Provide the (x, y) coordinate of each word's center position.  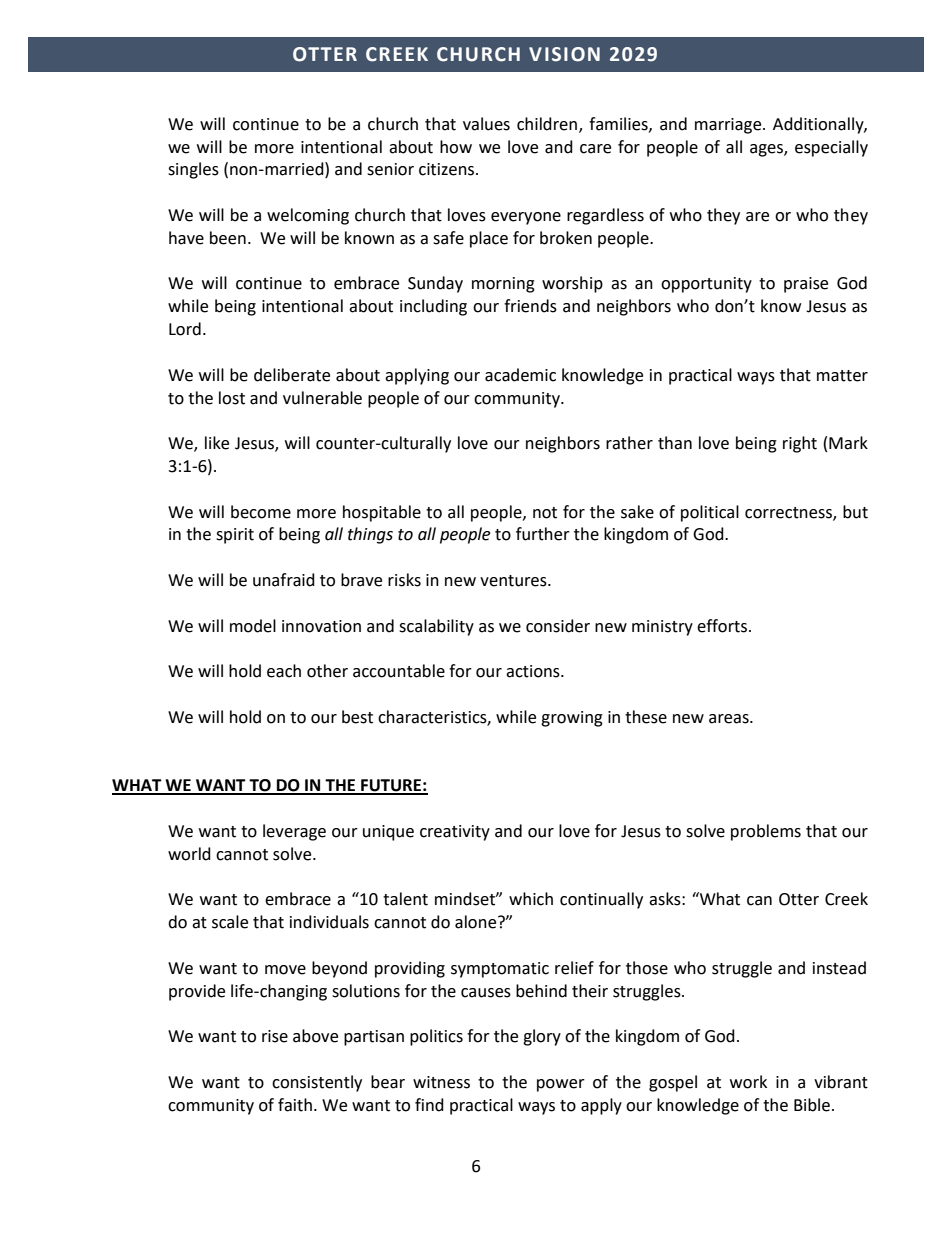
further (543, 534)
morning (503, 285)
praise (806, 285)
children (548, 124)
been (228, 238)
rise (275, 1036)
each (284, 671)
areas (730, 719)
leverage (294, 832)
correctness (789, 513)
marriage (729, 126)
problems (766, 832)
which (531, 899)
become (261, 512)
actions (534, 671)
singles (193, 170)
